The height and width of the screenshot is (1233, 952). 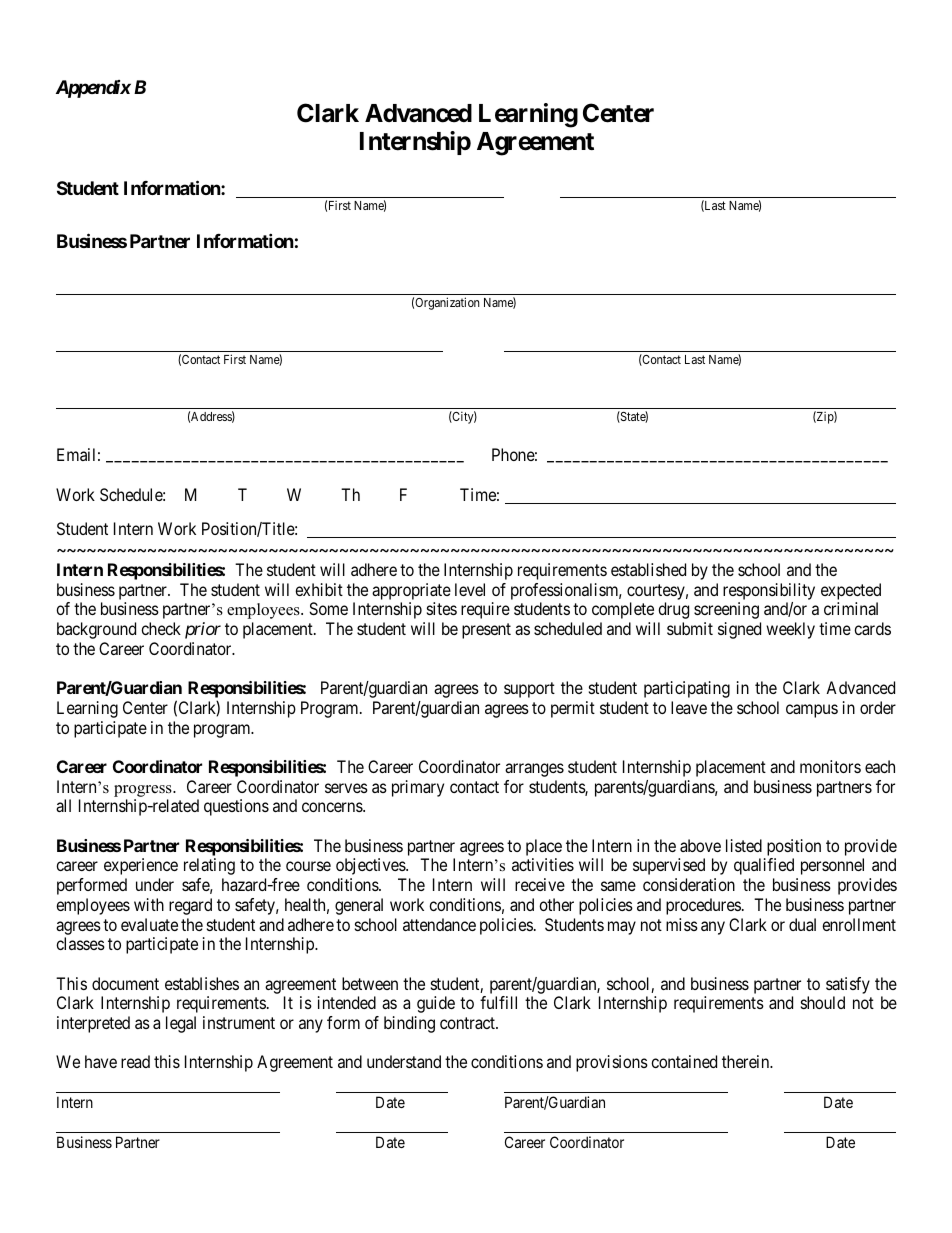 What do you see at coordinates (726, 610) in the screenshot?
I see `screening` at bounding box center [726, 610].
